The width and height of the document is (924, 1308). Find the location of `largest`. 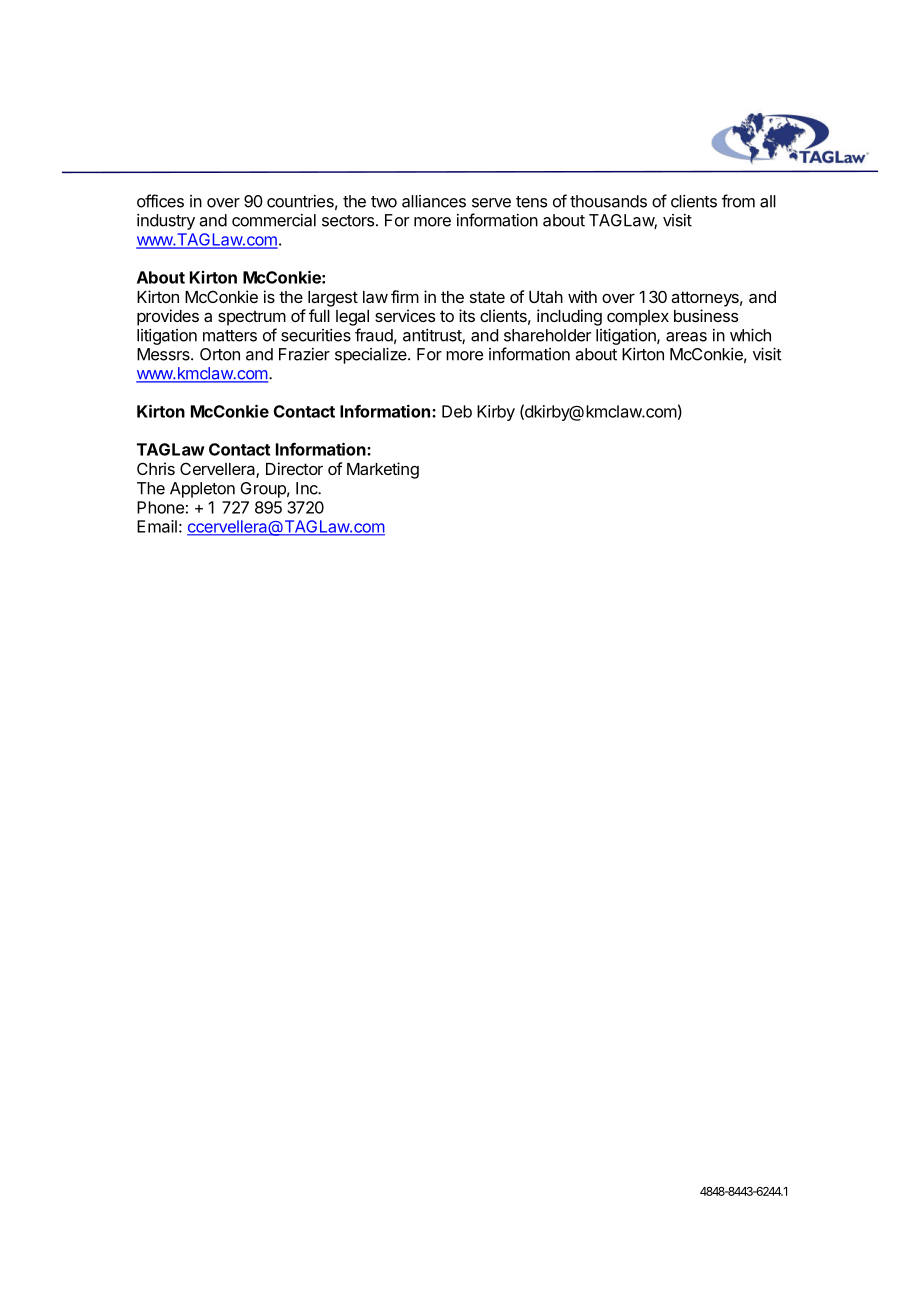

largest is located at coordinates (333, 299).
